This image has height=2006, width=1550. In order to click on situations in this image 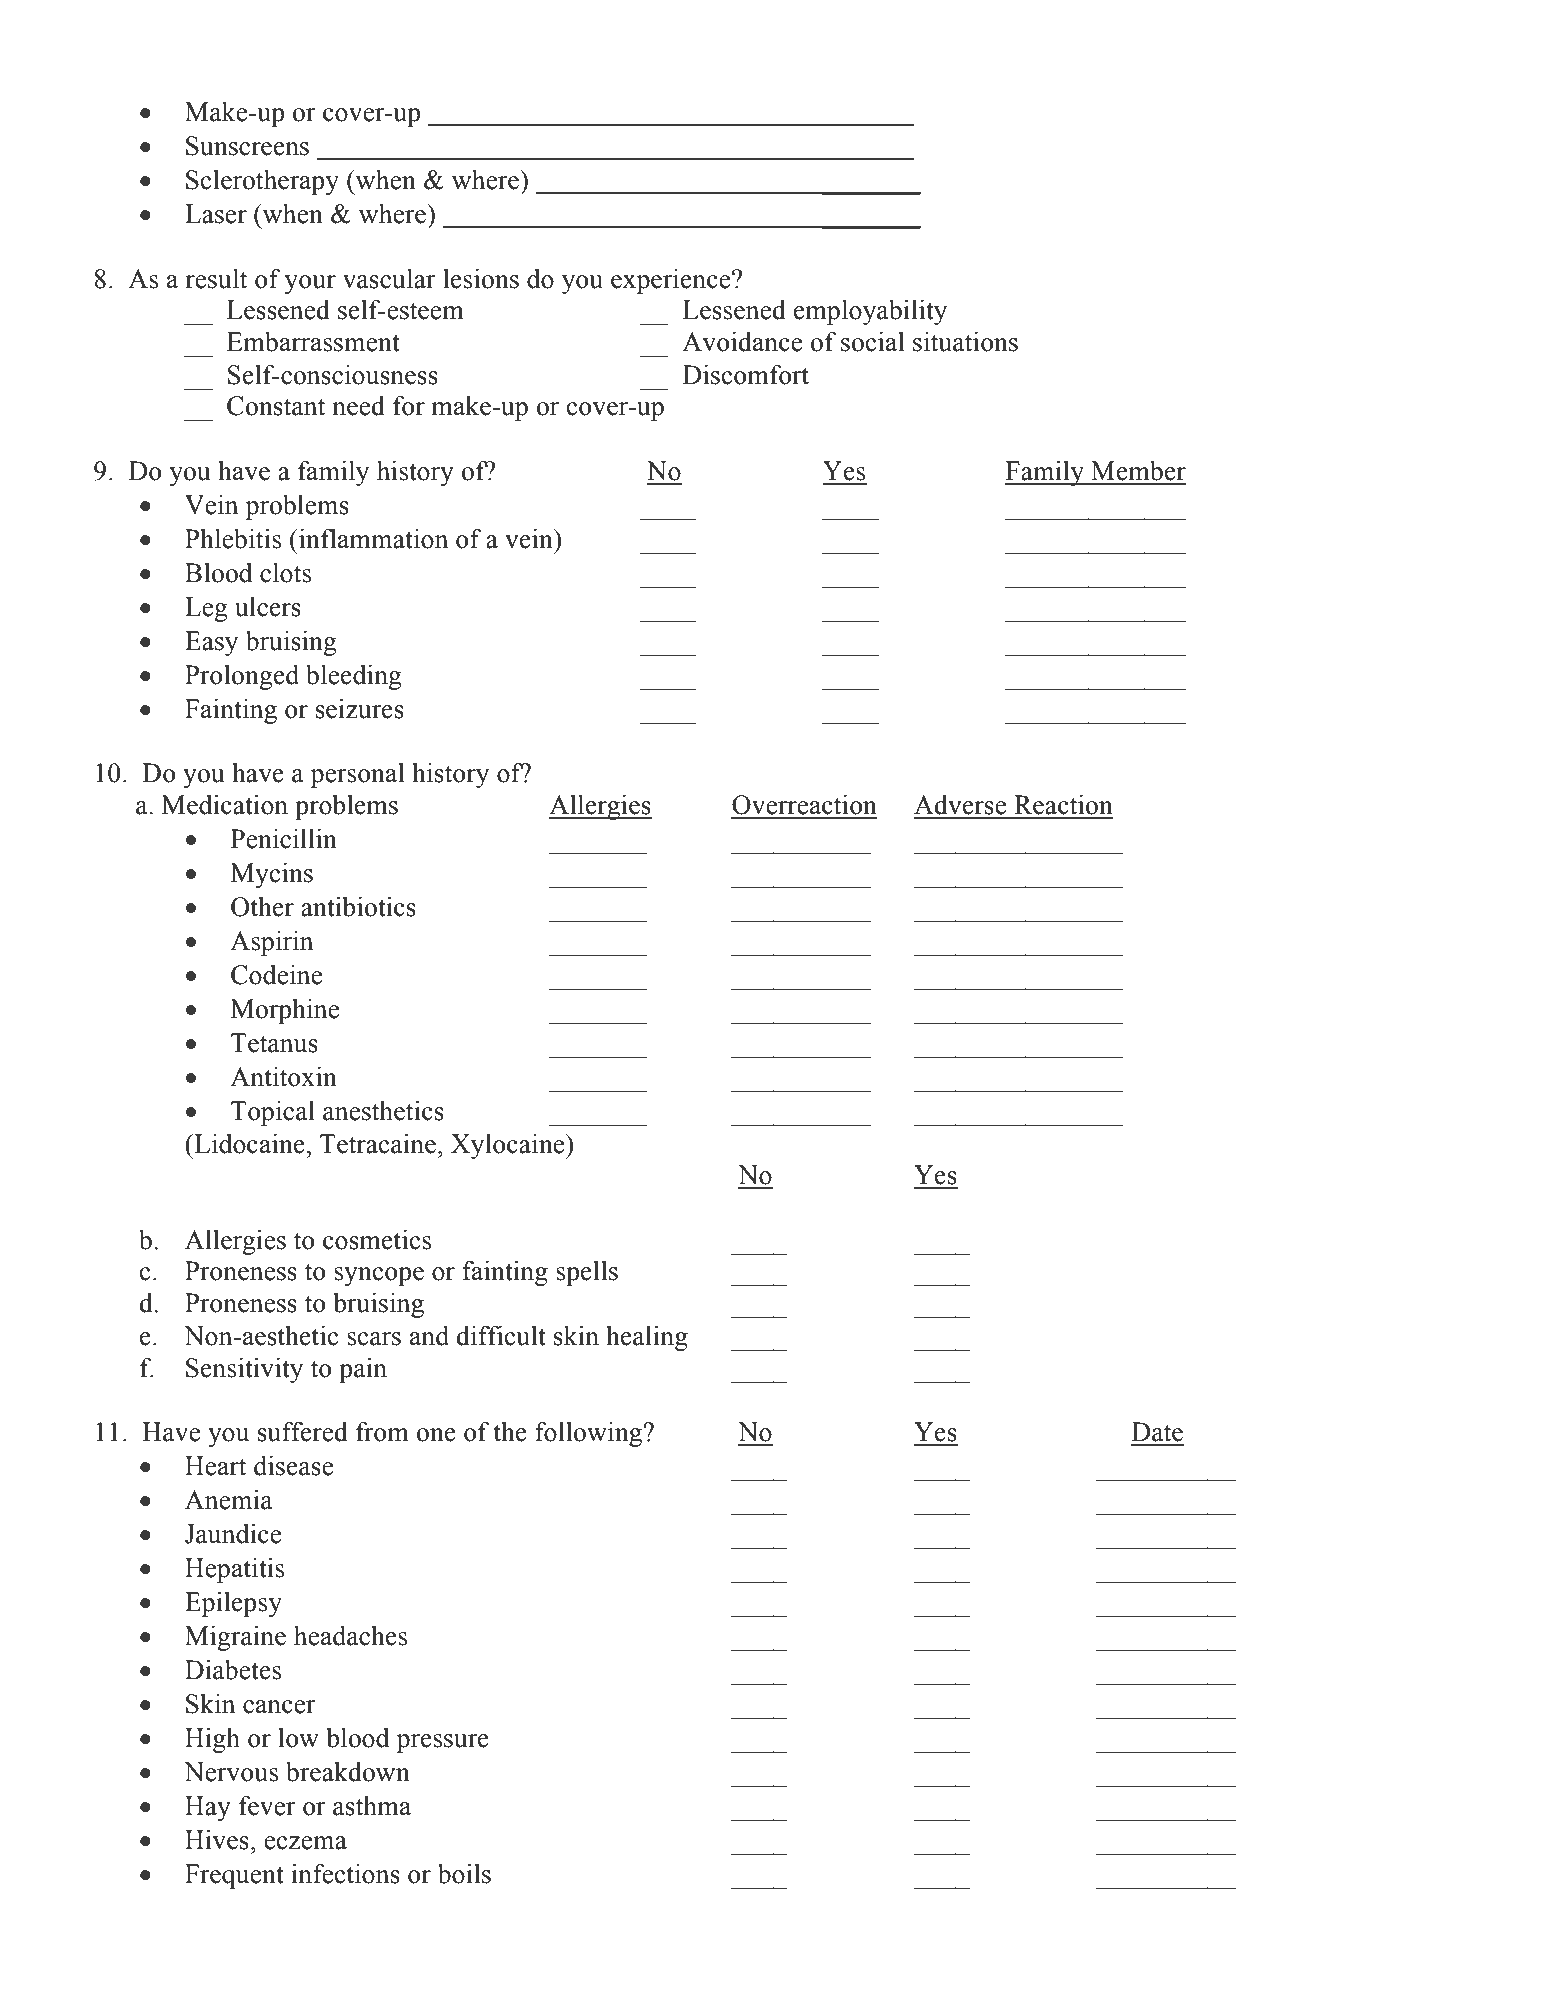, I will do `click(965, 342)`.
